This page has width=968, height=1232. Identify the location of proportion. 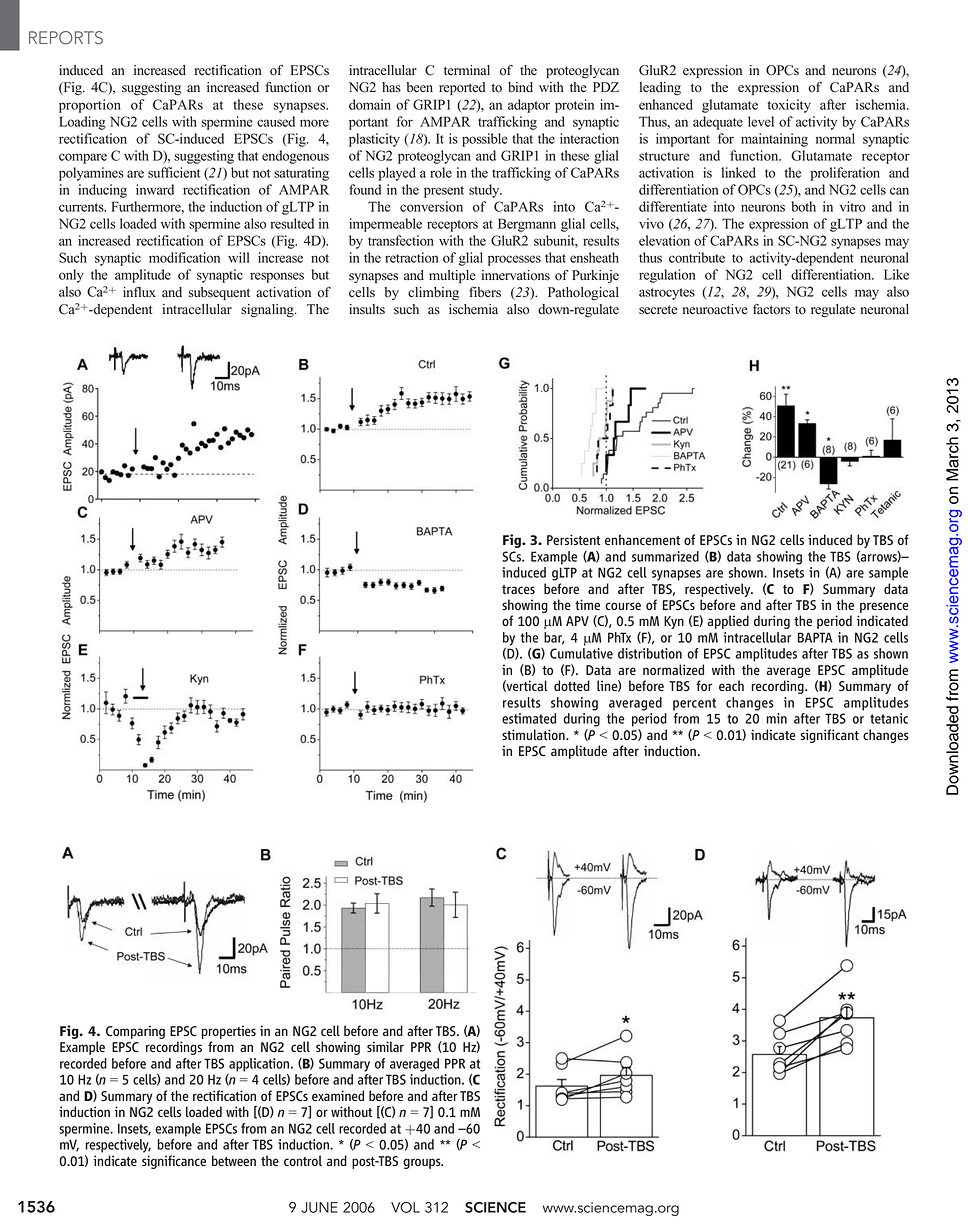
(90, 106).
